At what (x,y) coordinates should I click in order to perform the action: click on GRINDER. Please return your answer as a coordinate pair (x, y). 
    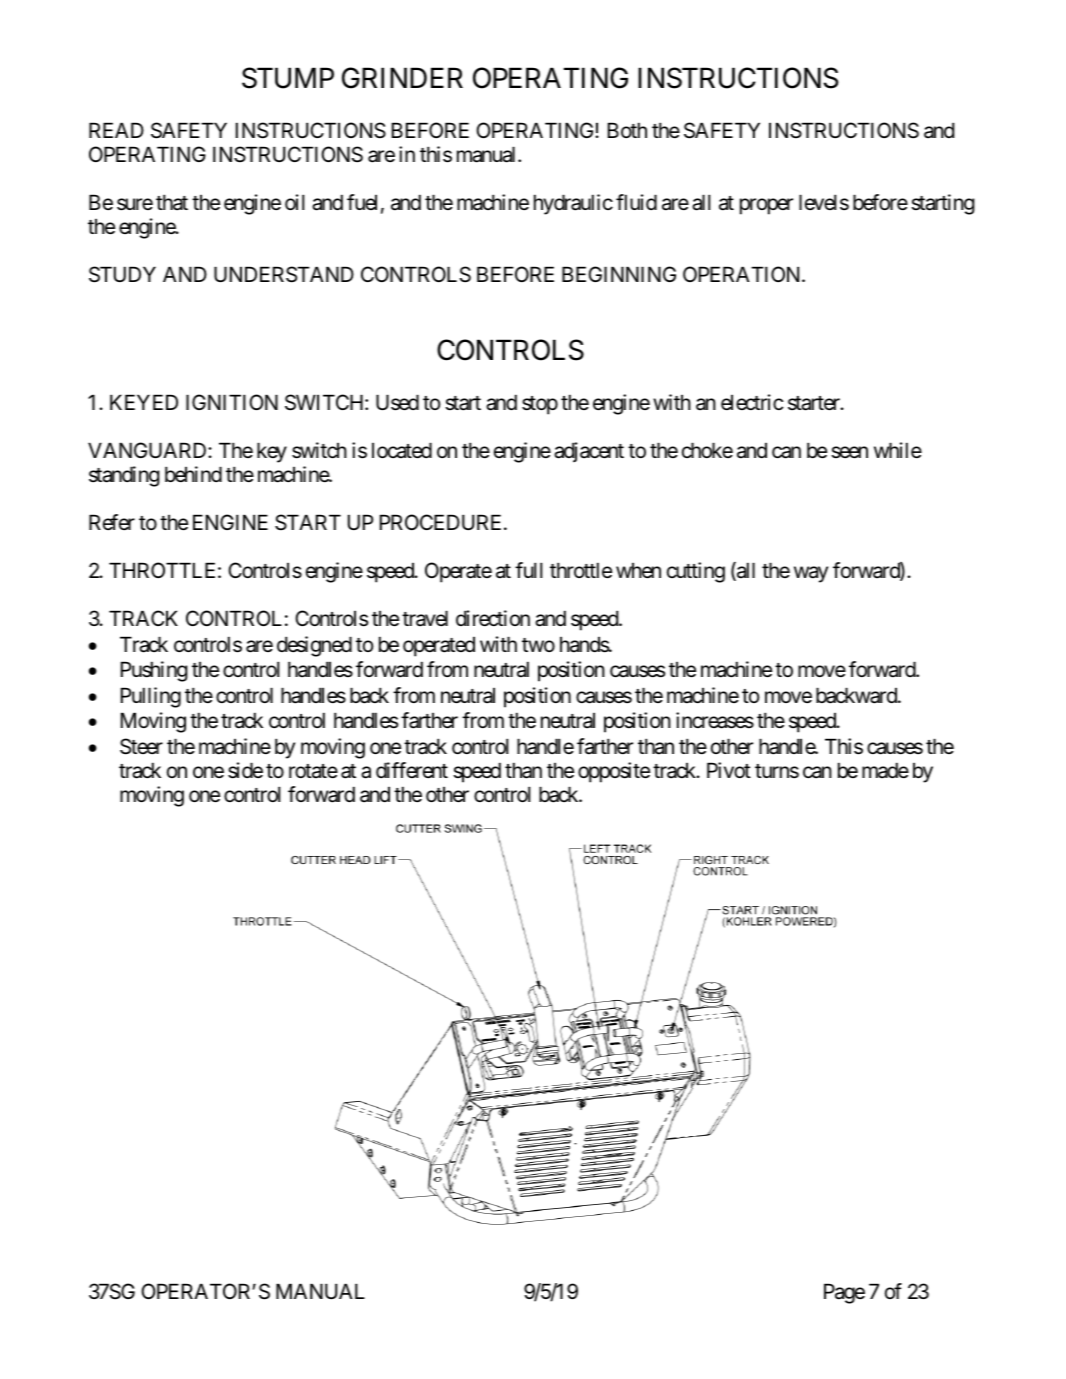
    Looking at the image, I should click on (402, 78).
